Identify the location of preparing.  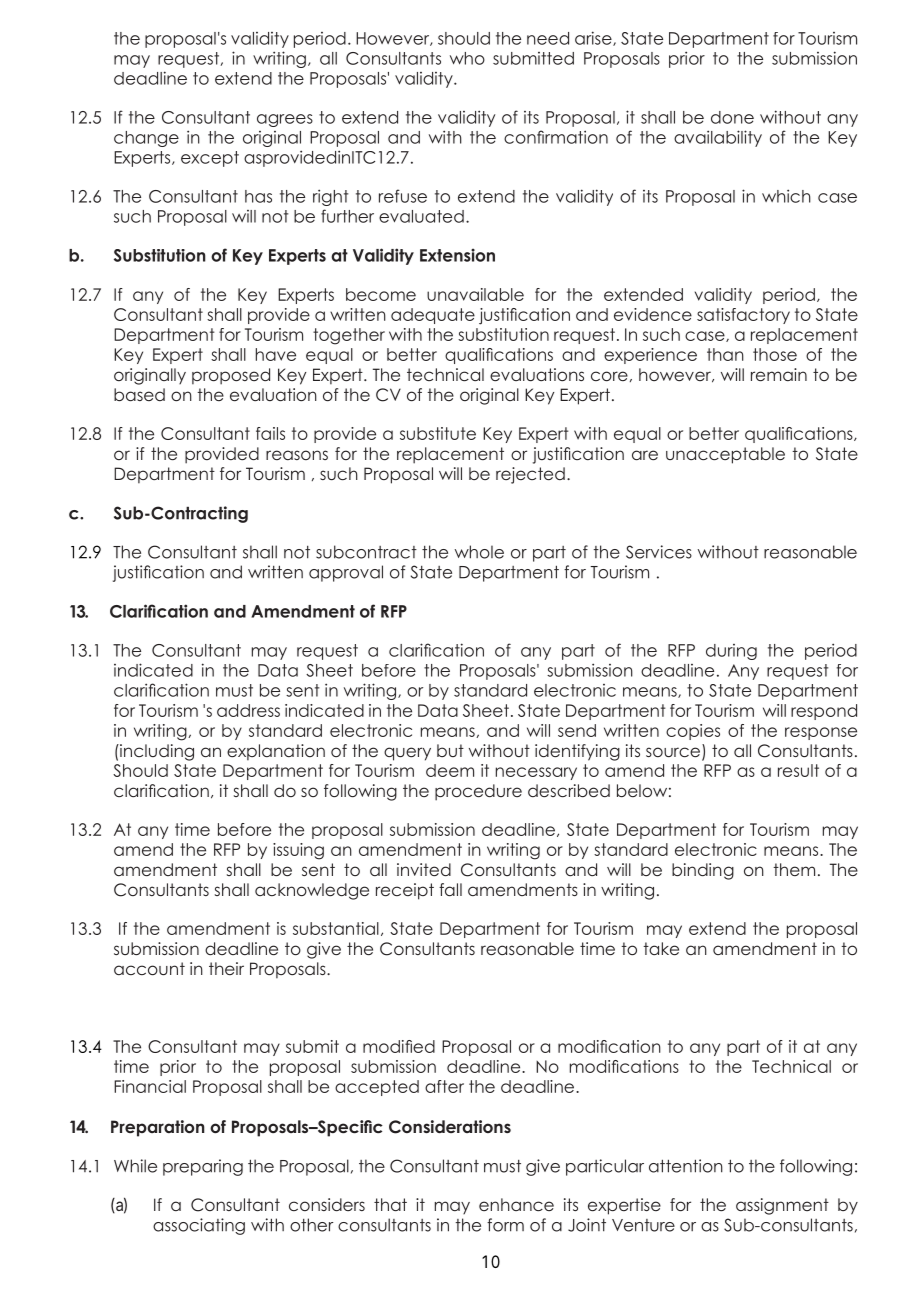
(203, 1167).
